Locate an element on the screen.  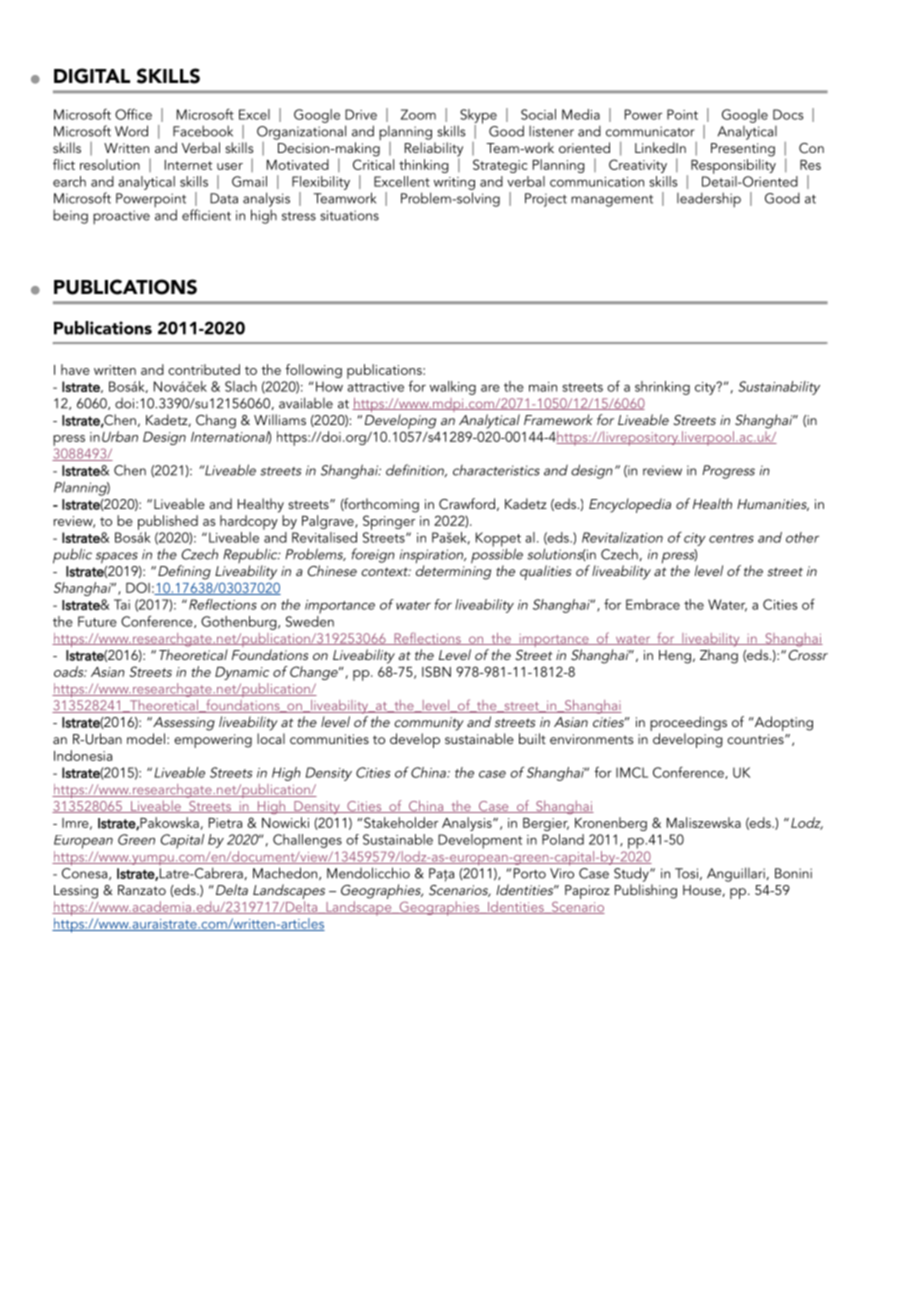
communicator is located at coordinates (650, 131).
